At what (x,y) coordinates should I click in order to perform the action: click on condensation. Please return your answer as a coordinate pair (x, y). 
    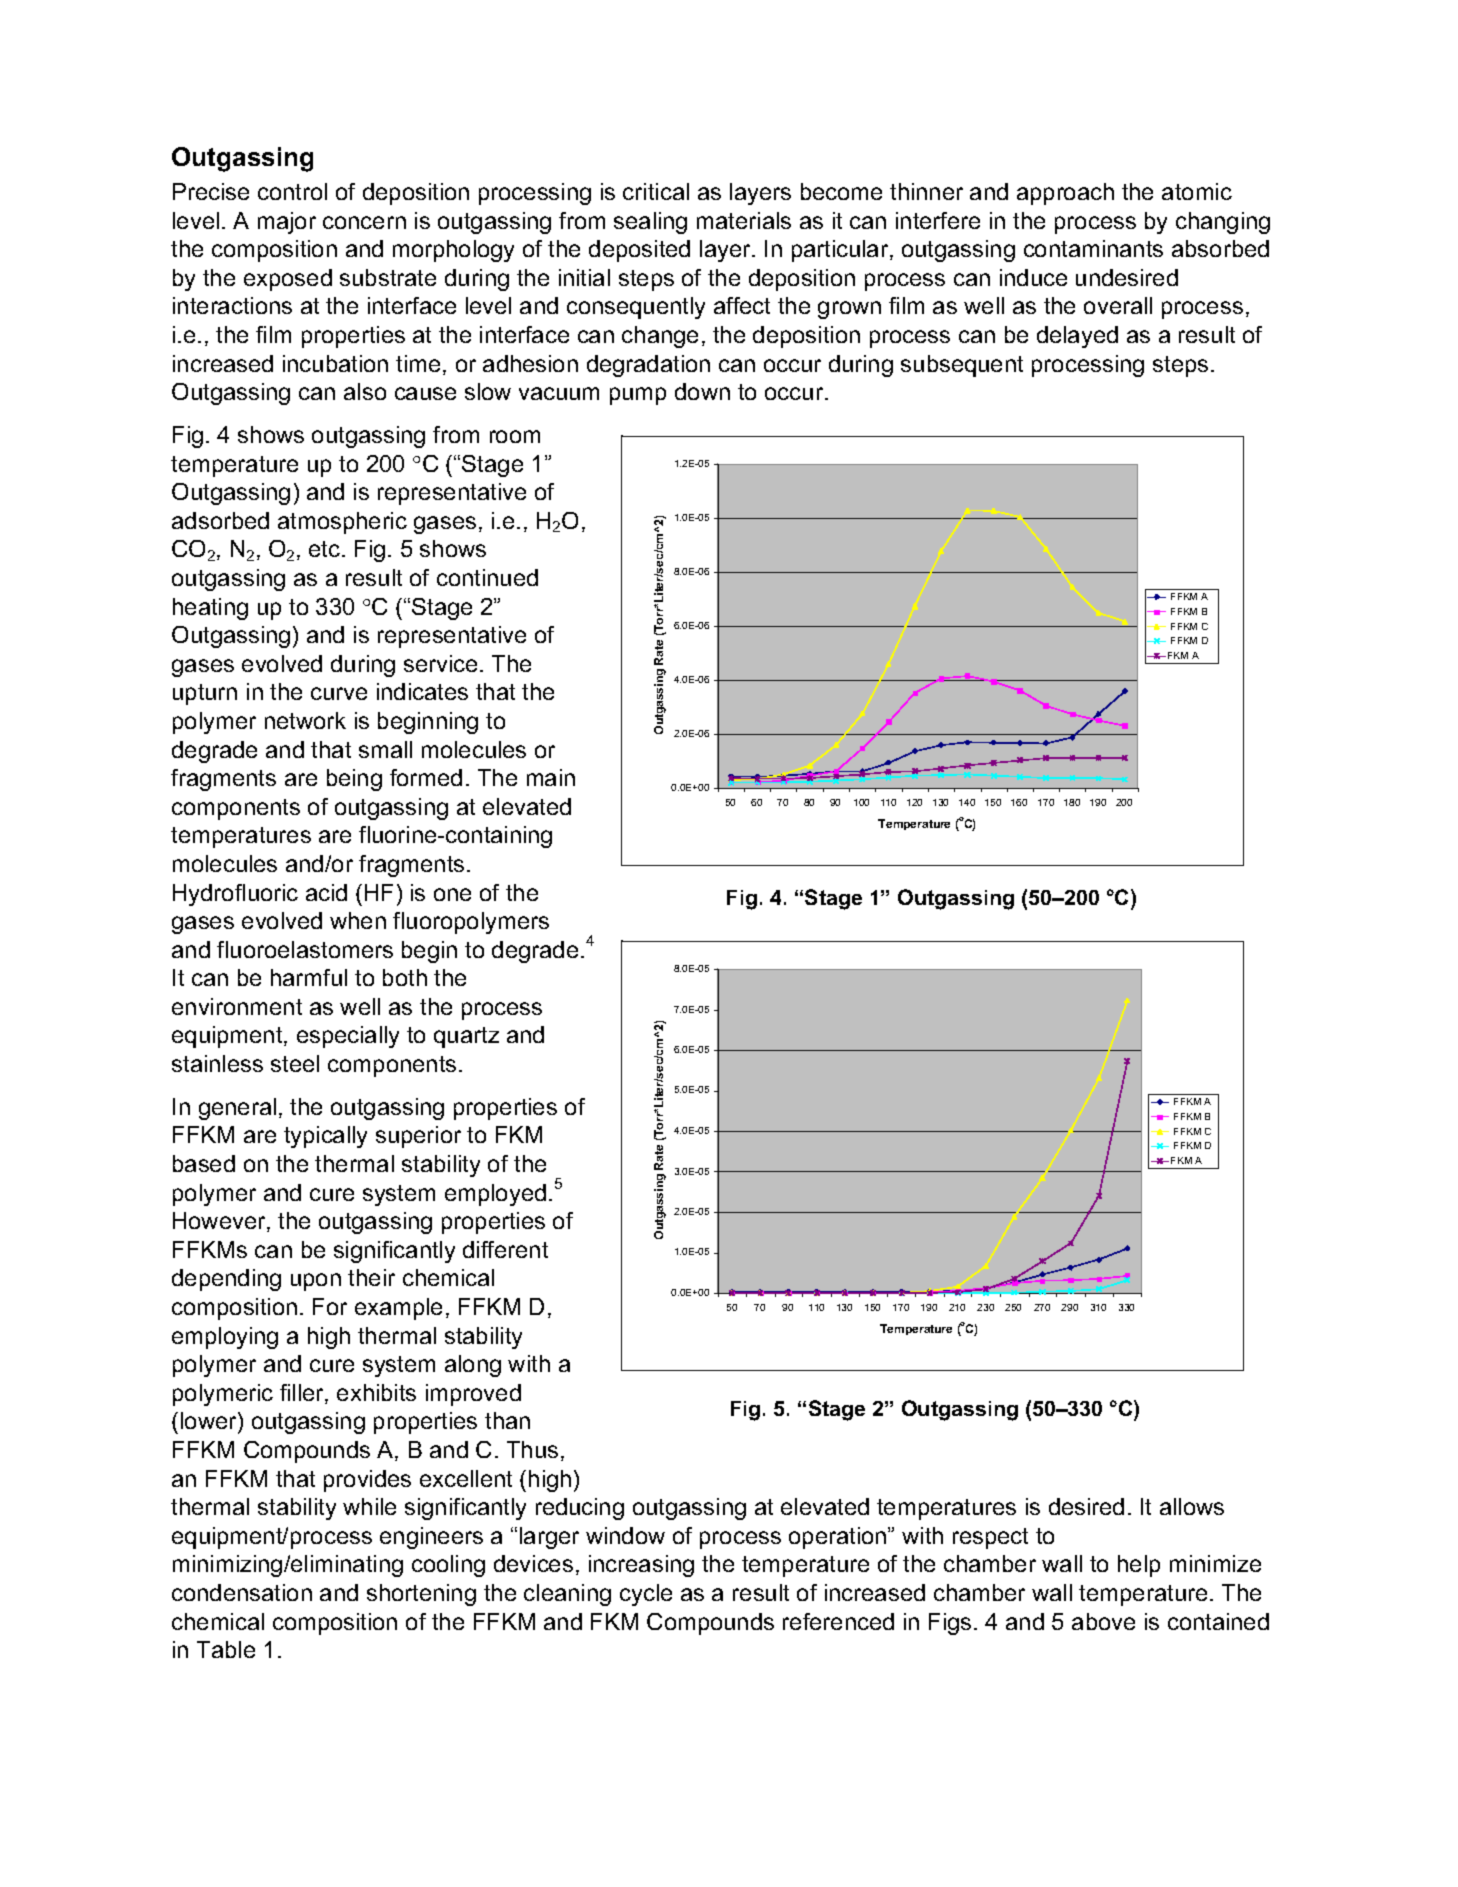
    Looking at the image, I should click on (242, 1592).
